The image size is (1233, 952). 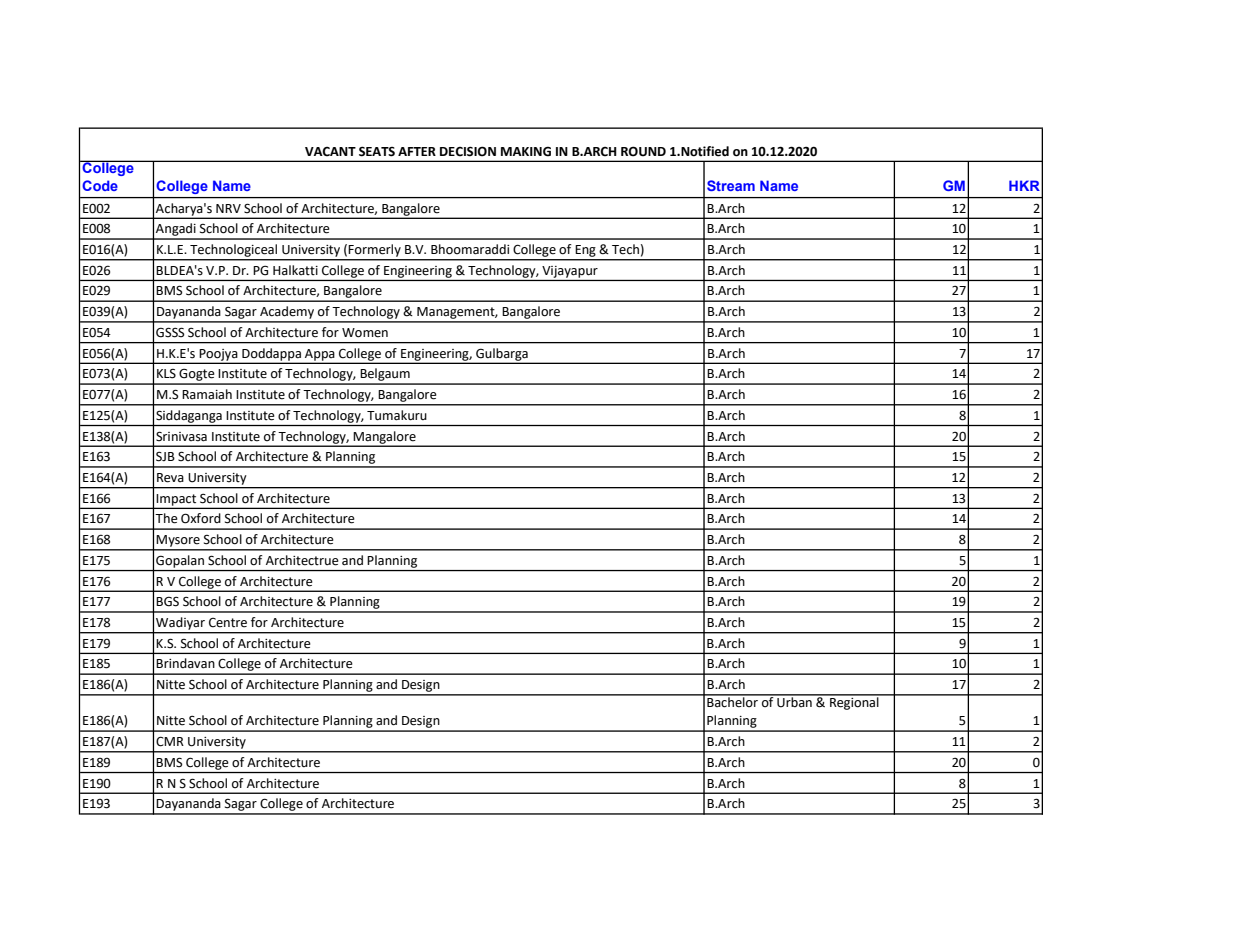 I want to click on Code, so click(x=100, y=185).
